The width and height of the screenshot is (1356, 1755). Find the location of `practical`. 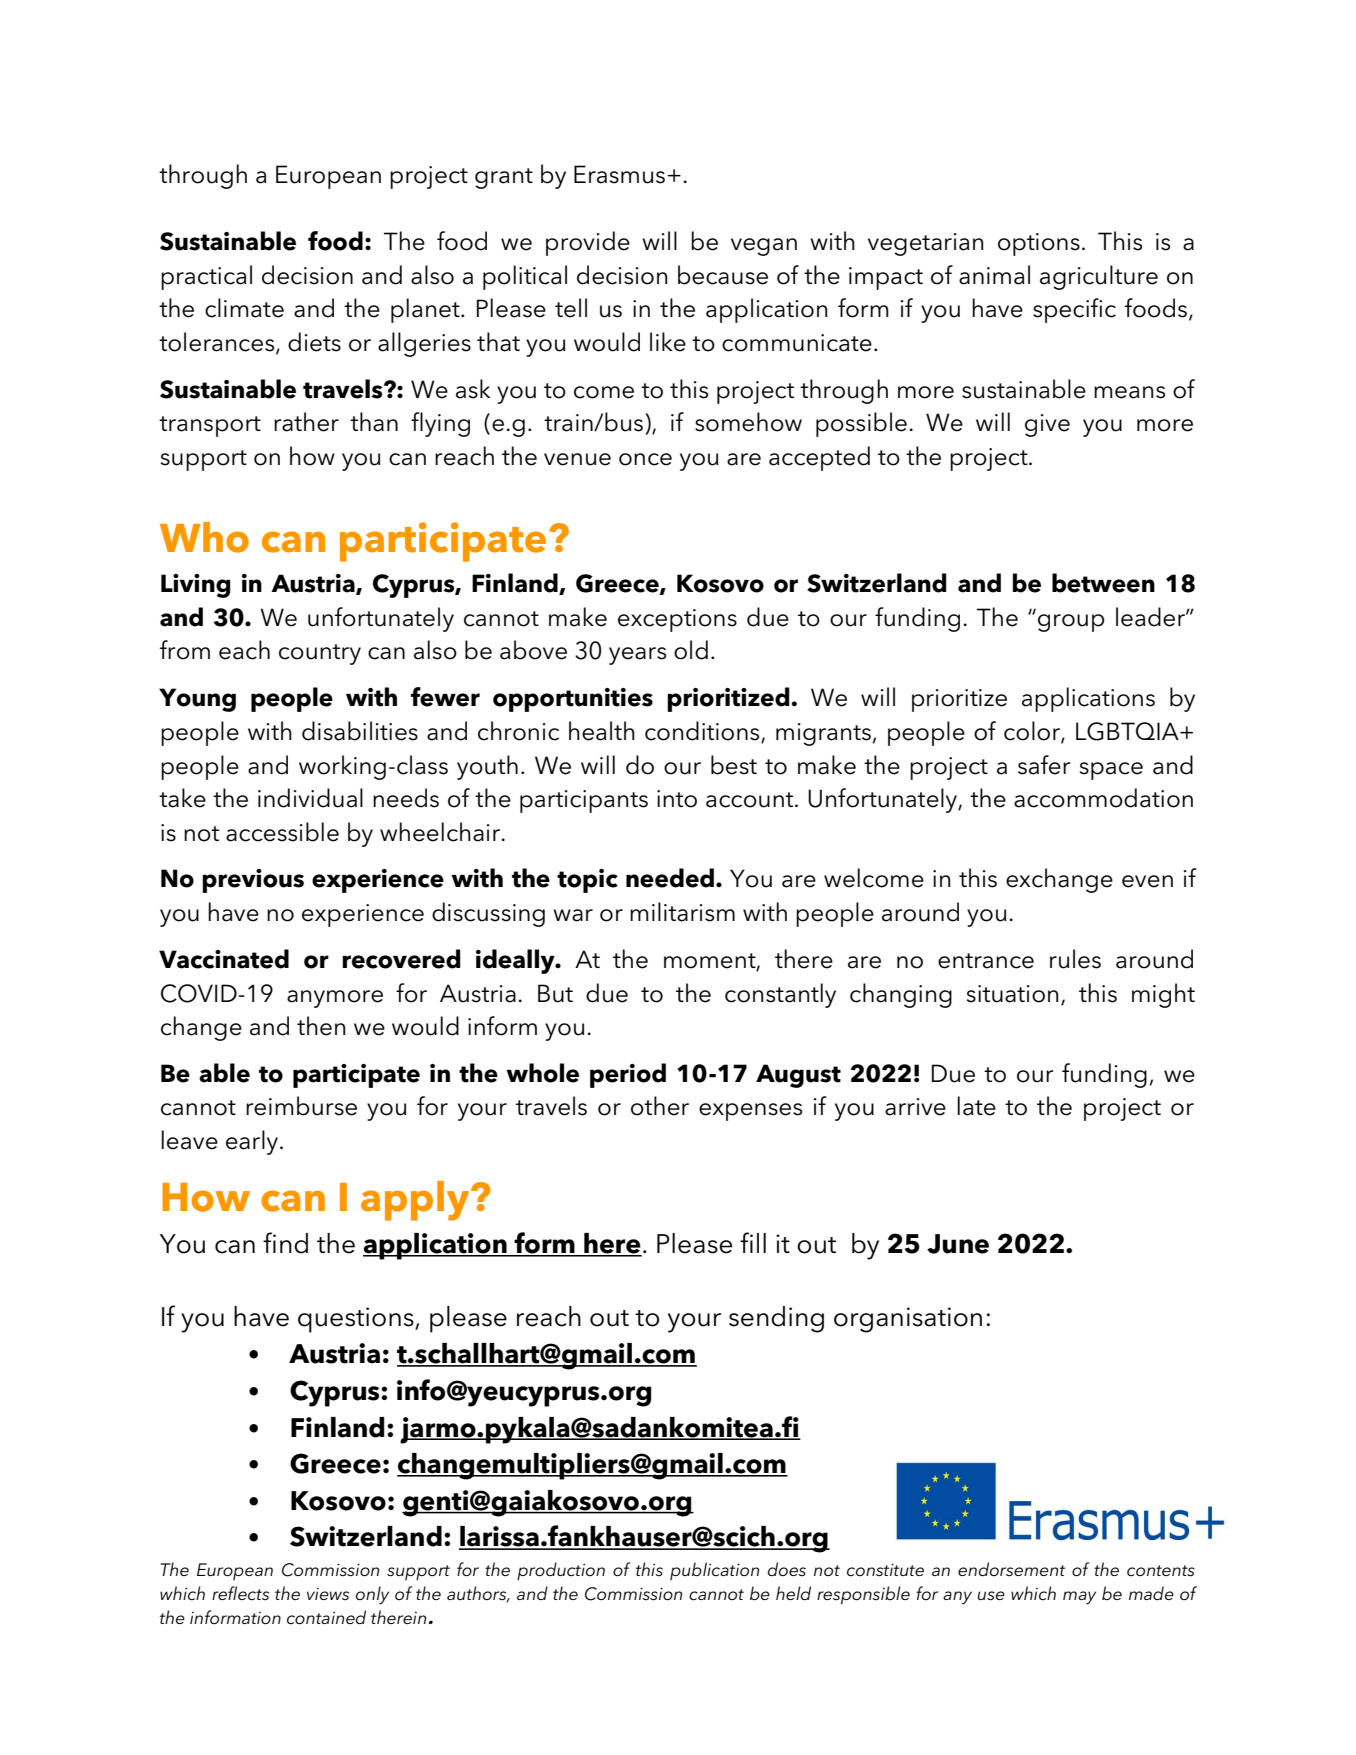

practical is located at coordinates (206, 277).
